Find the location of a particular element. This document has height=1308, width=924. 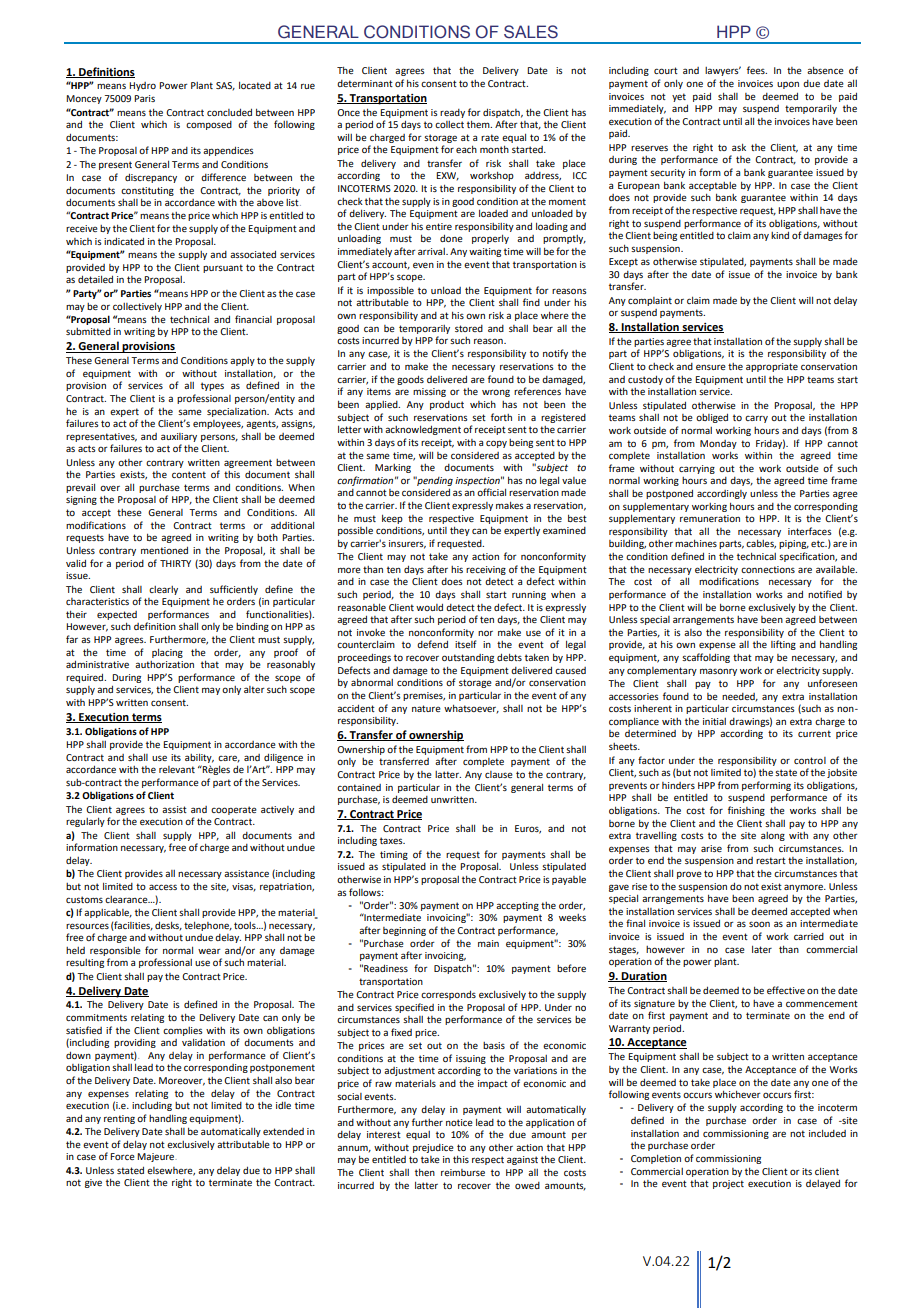

Monday is located at coordinates (718, 444).
